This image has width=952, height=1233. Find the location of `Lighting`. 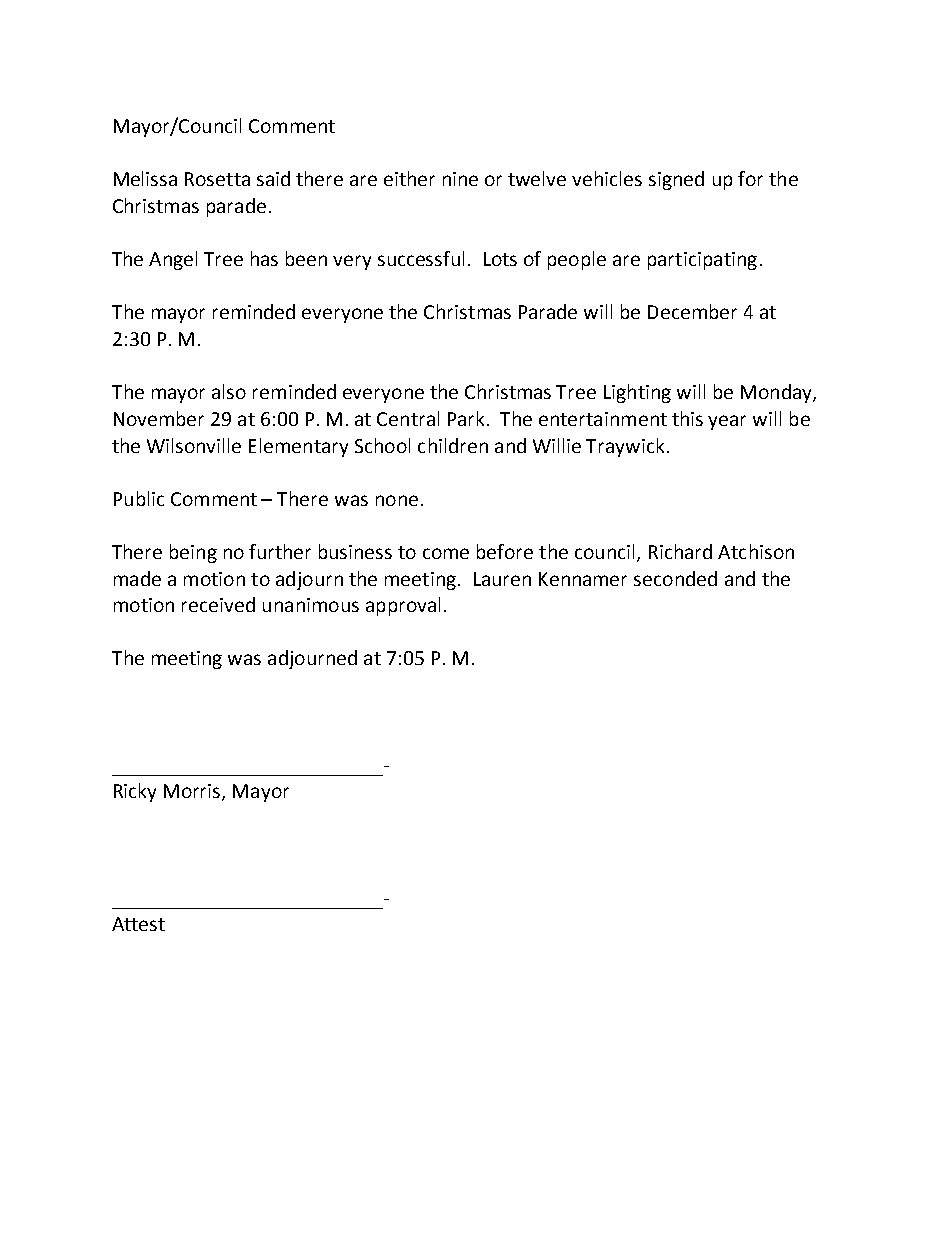

Lighting is located at coordinates (637, 393).
